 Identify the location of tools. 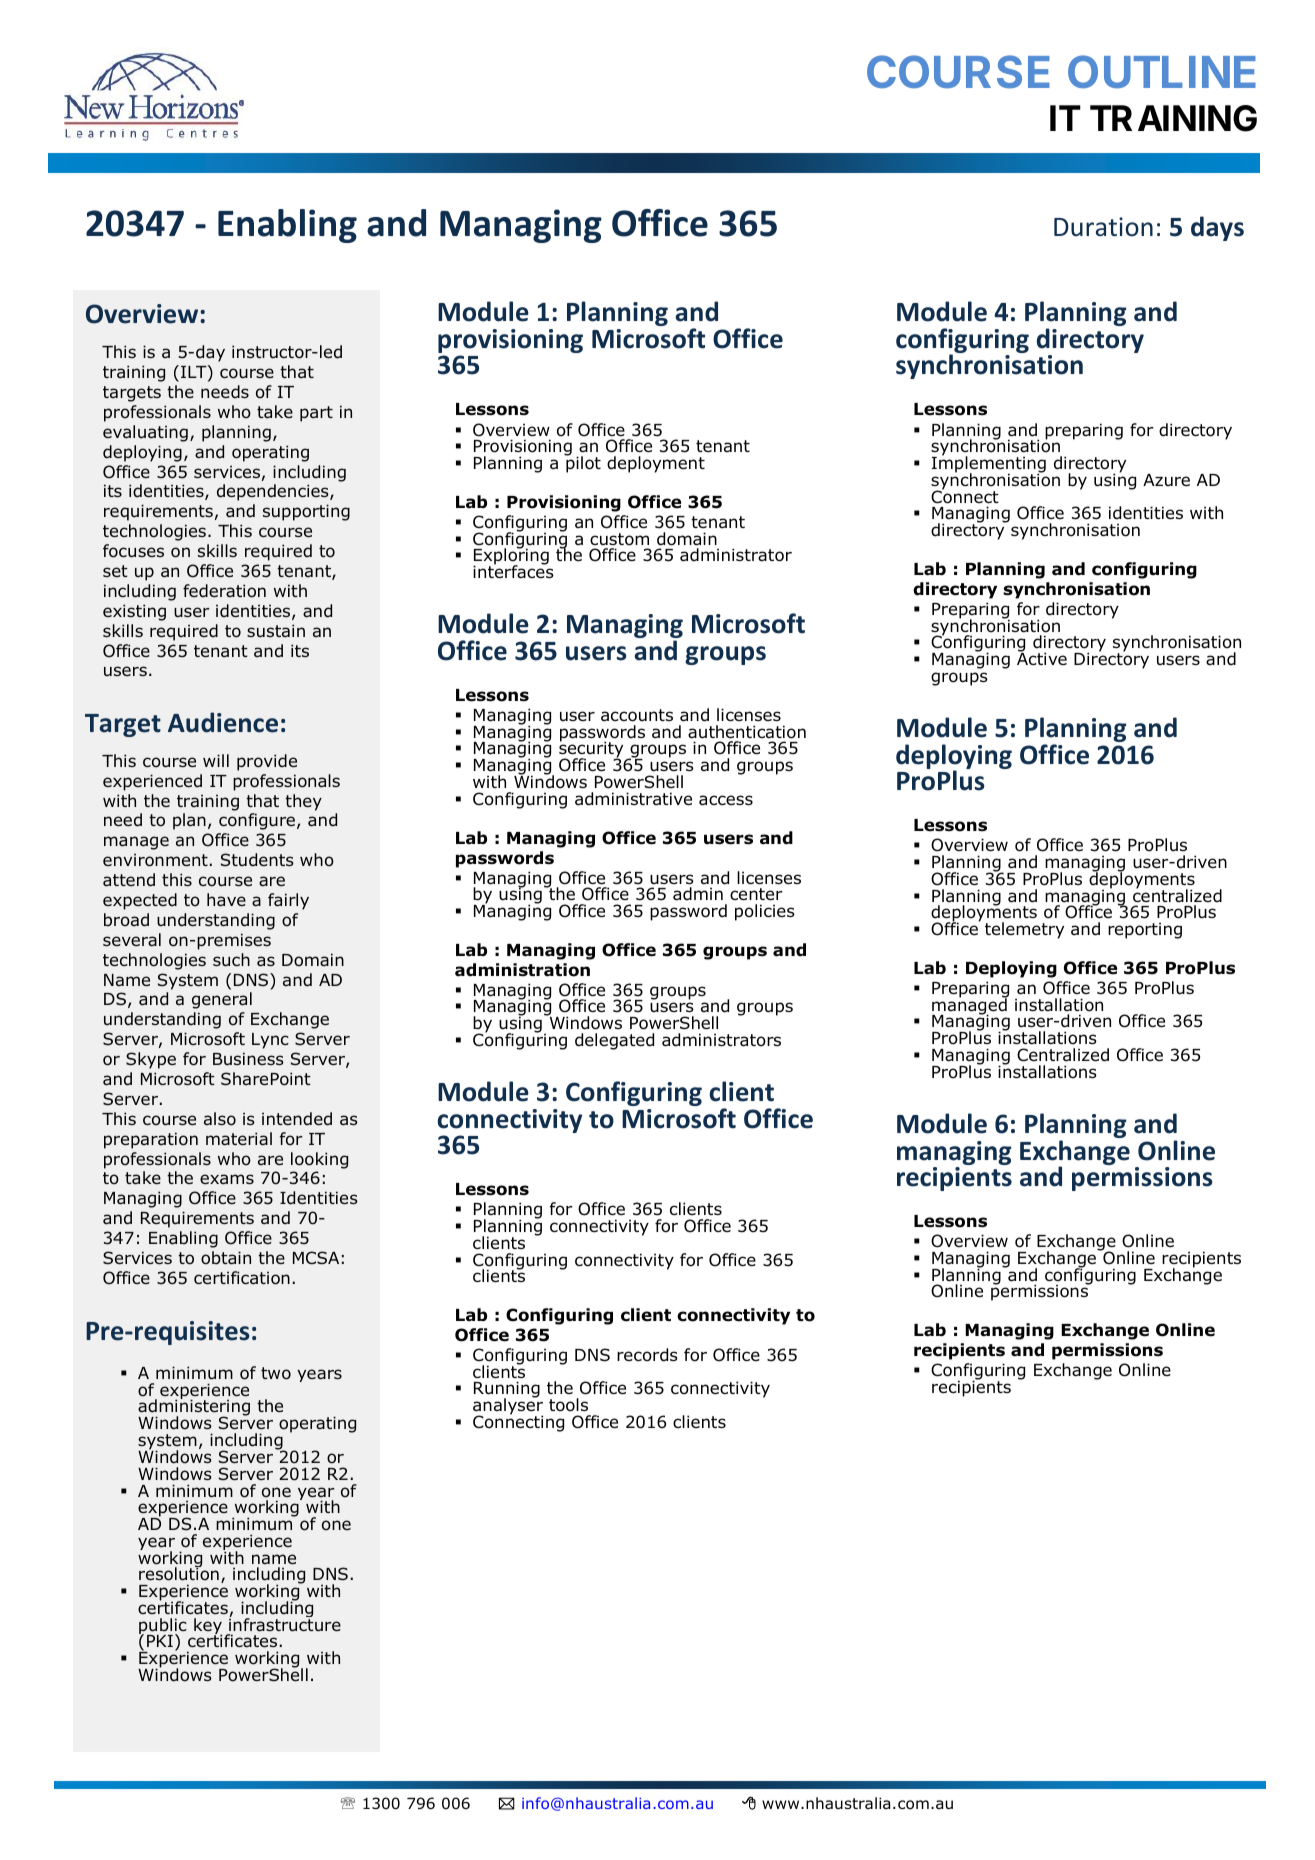
(568, 1405).
